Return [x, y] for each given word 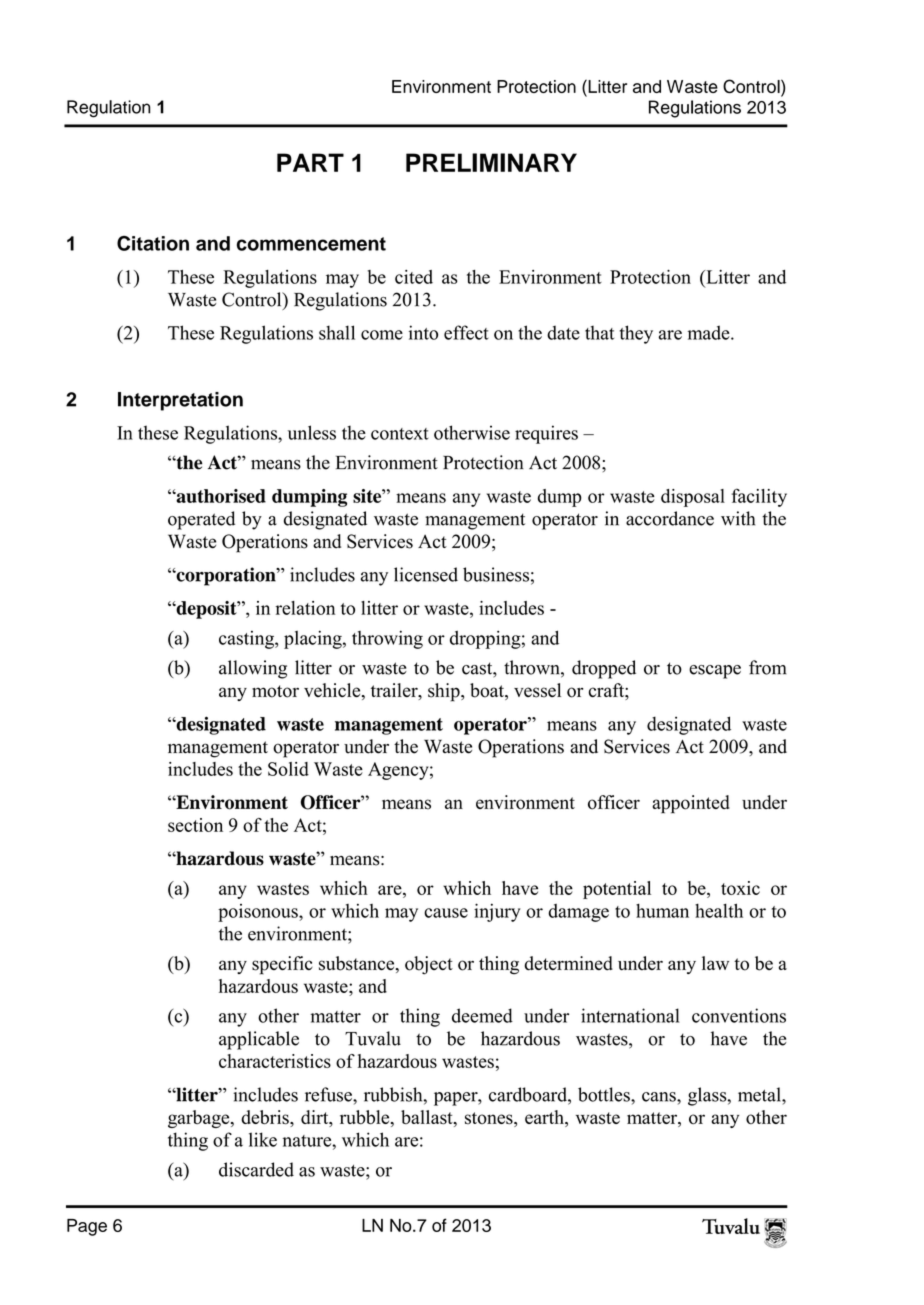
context [400, 434]
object [429, 965]
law [715, 963]
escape [715, 672]
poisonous [259, 913]
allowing [253, 669]
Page [87, 1227]
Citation [153, 243]
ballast [428, 1118]
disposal [693, 498]
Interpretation [180, 401]
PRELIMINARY [491, 162]
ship [445, 692]
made [710, 332]
